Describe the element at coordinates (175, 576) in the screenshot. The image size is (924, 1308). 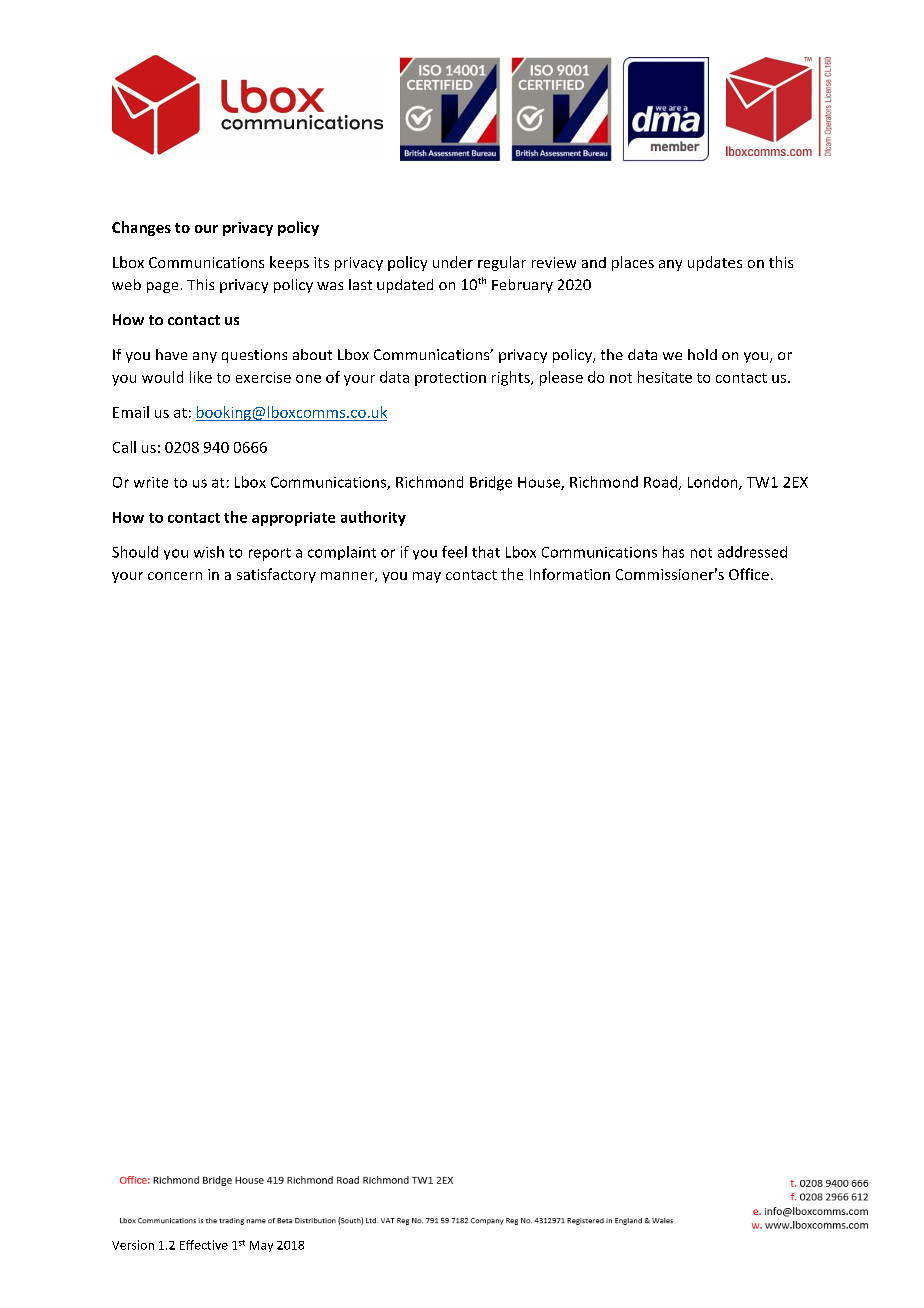
I see `concern` at that location.
